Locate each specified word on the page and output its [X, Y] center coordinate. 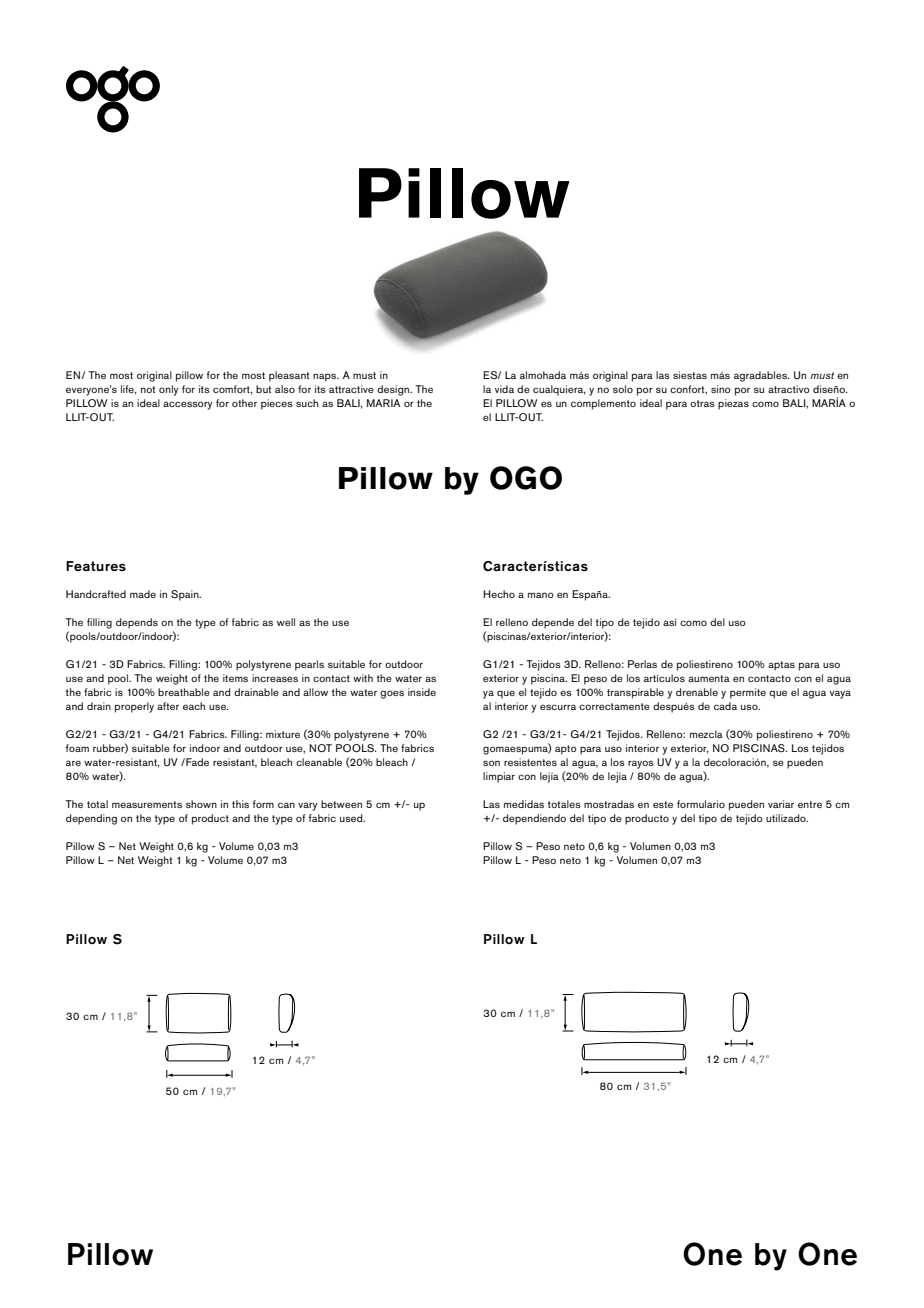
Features [96, 566]
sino [721, 389]
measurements [147, 804]
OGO [526, 478]
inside [422, 692]
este [663, 804]
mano [541, 595]
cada [725, 706]
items [235, 678]
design [394, 390]
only [169, 390]
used [352, 818]
